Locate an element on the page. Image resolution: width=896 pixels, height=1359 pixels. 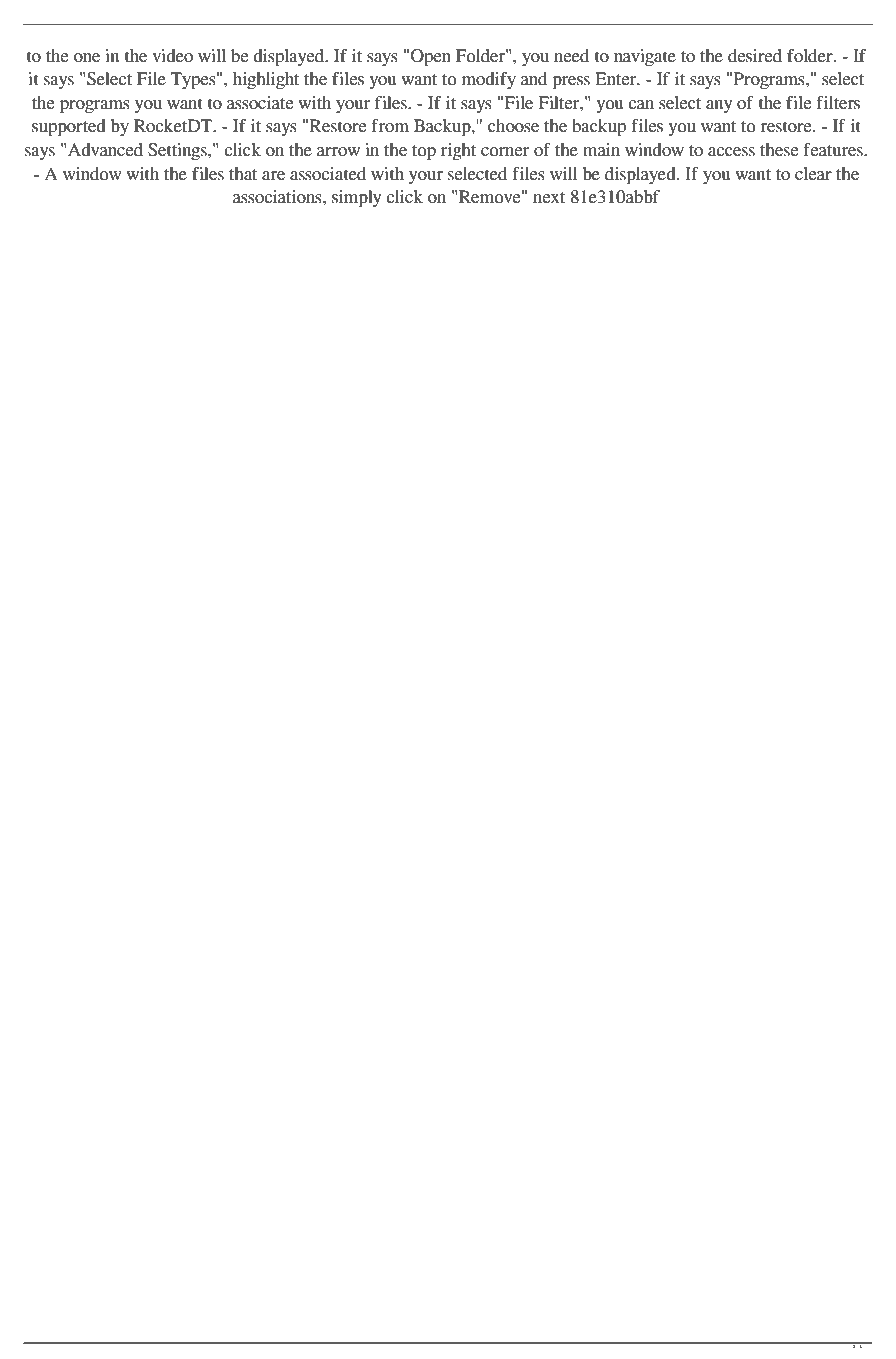
supported is located at coordinates (69, 127).
